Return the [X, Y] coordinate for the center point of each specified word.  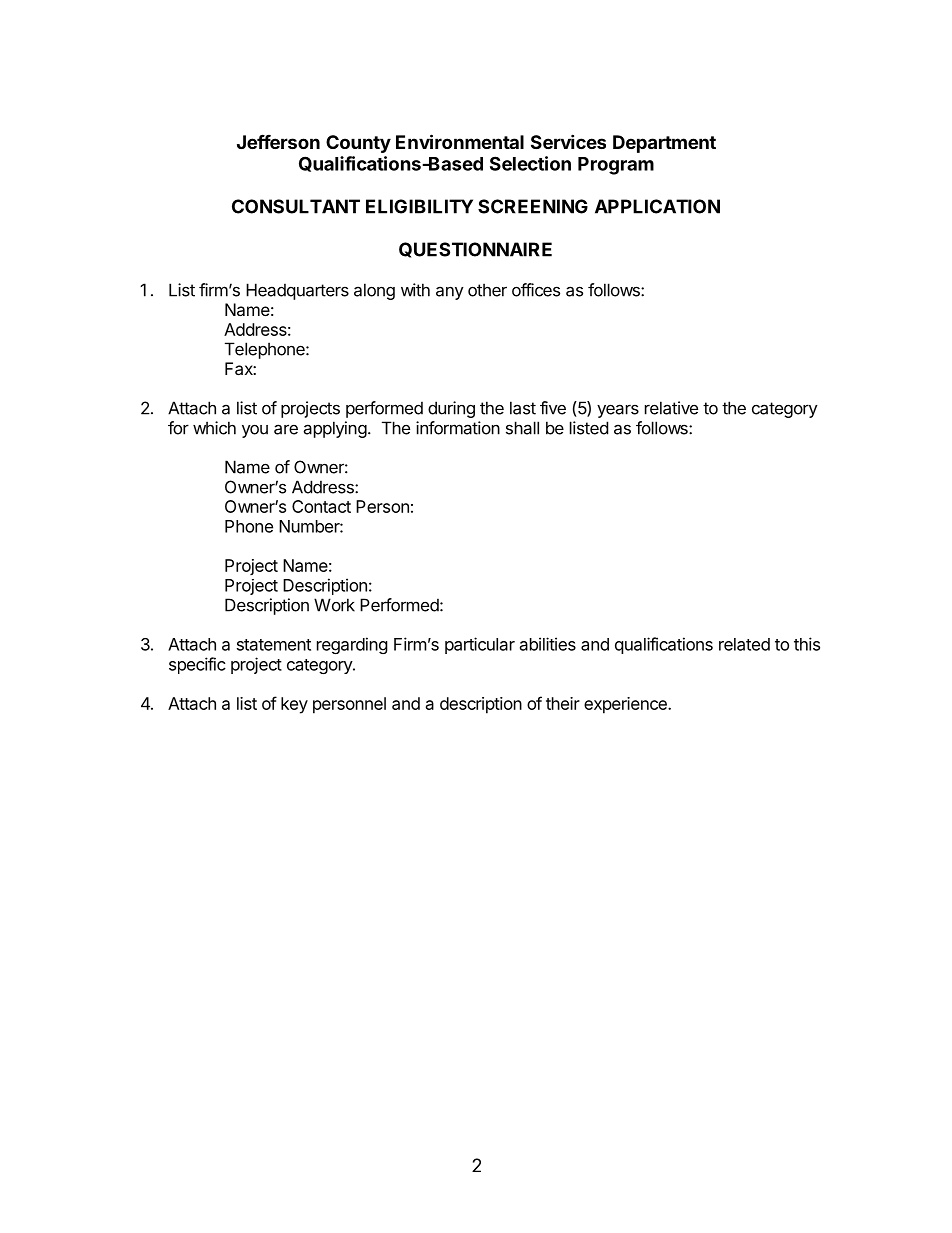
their [563, 703]
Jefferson [278, 141]
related [744, 644]
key [294, 705]
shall [522, 428]
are [286, 429]
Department [664, 144]
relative [671, 408]
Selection [530, 163]
